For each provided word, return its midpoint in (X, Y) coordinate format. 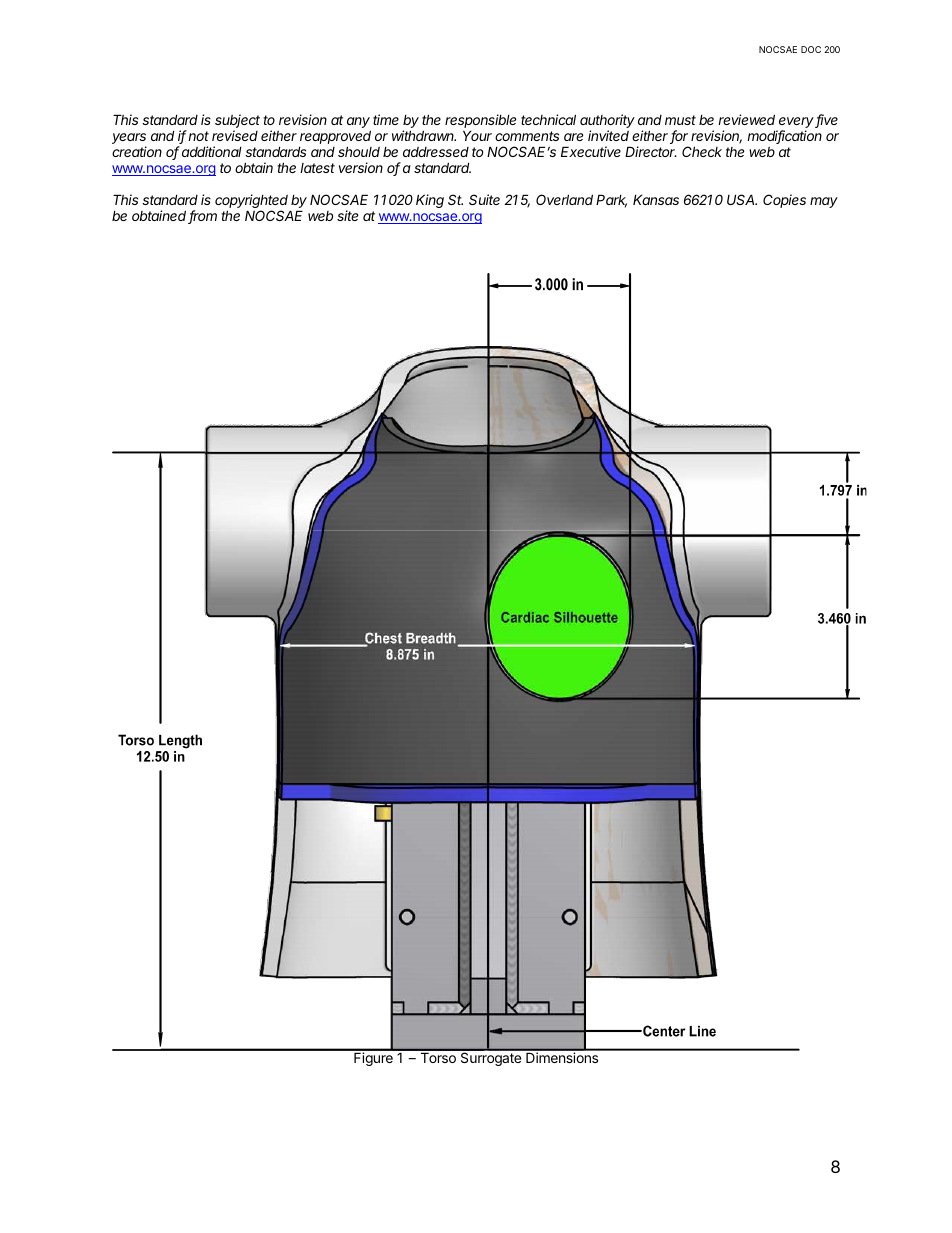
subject (237, 122)
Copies (784, 201)
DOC (811, 49)
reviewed (746, 119)
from (202, 217)
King (430, 201)
